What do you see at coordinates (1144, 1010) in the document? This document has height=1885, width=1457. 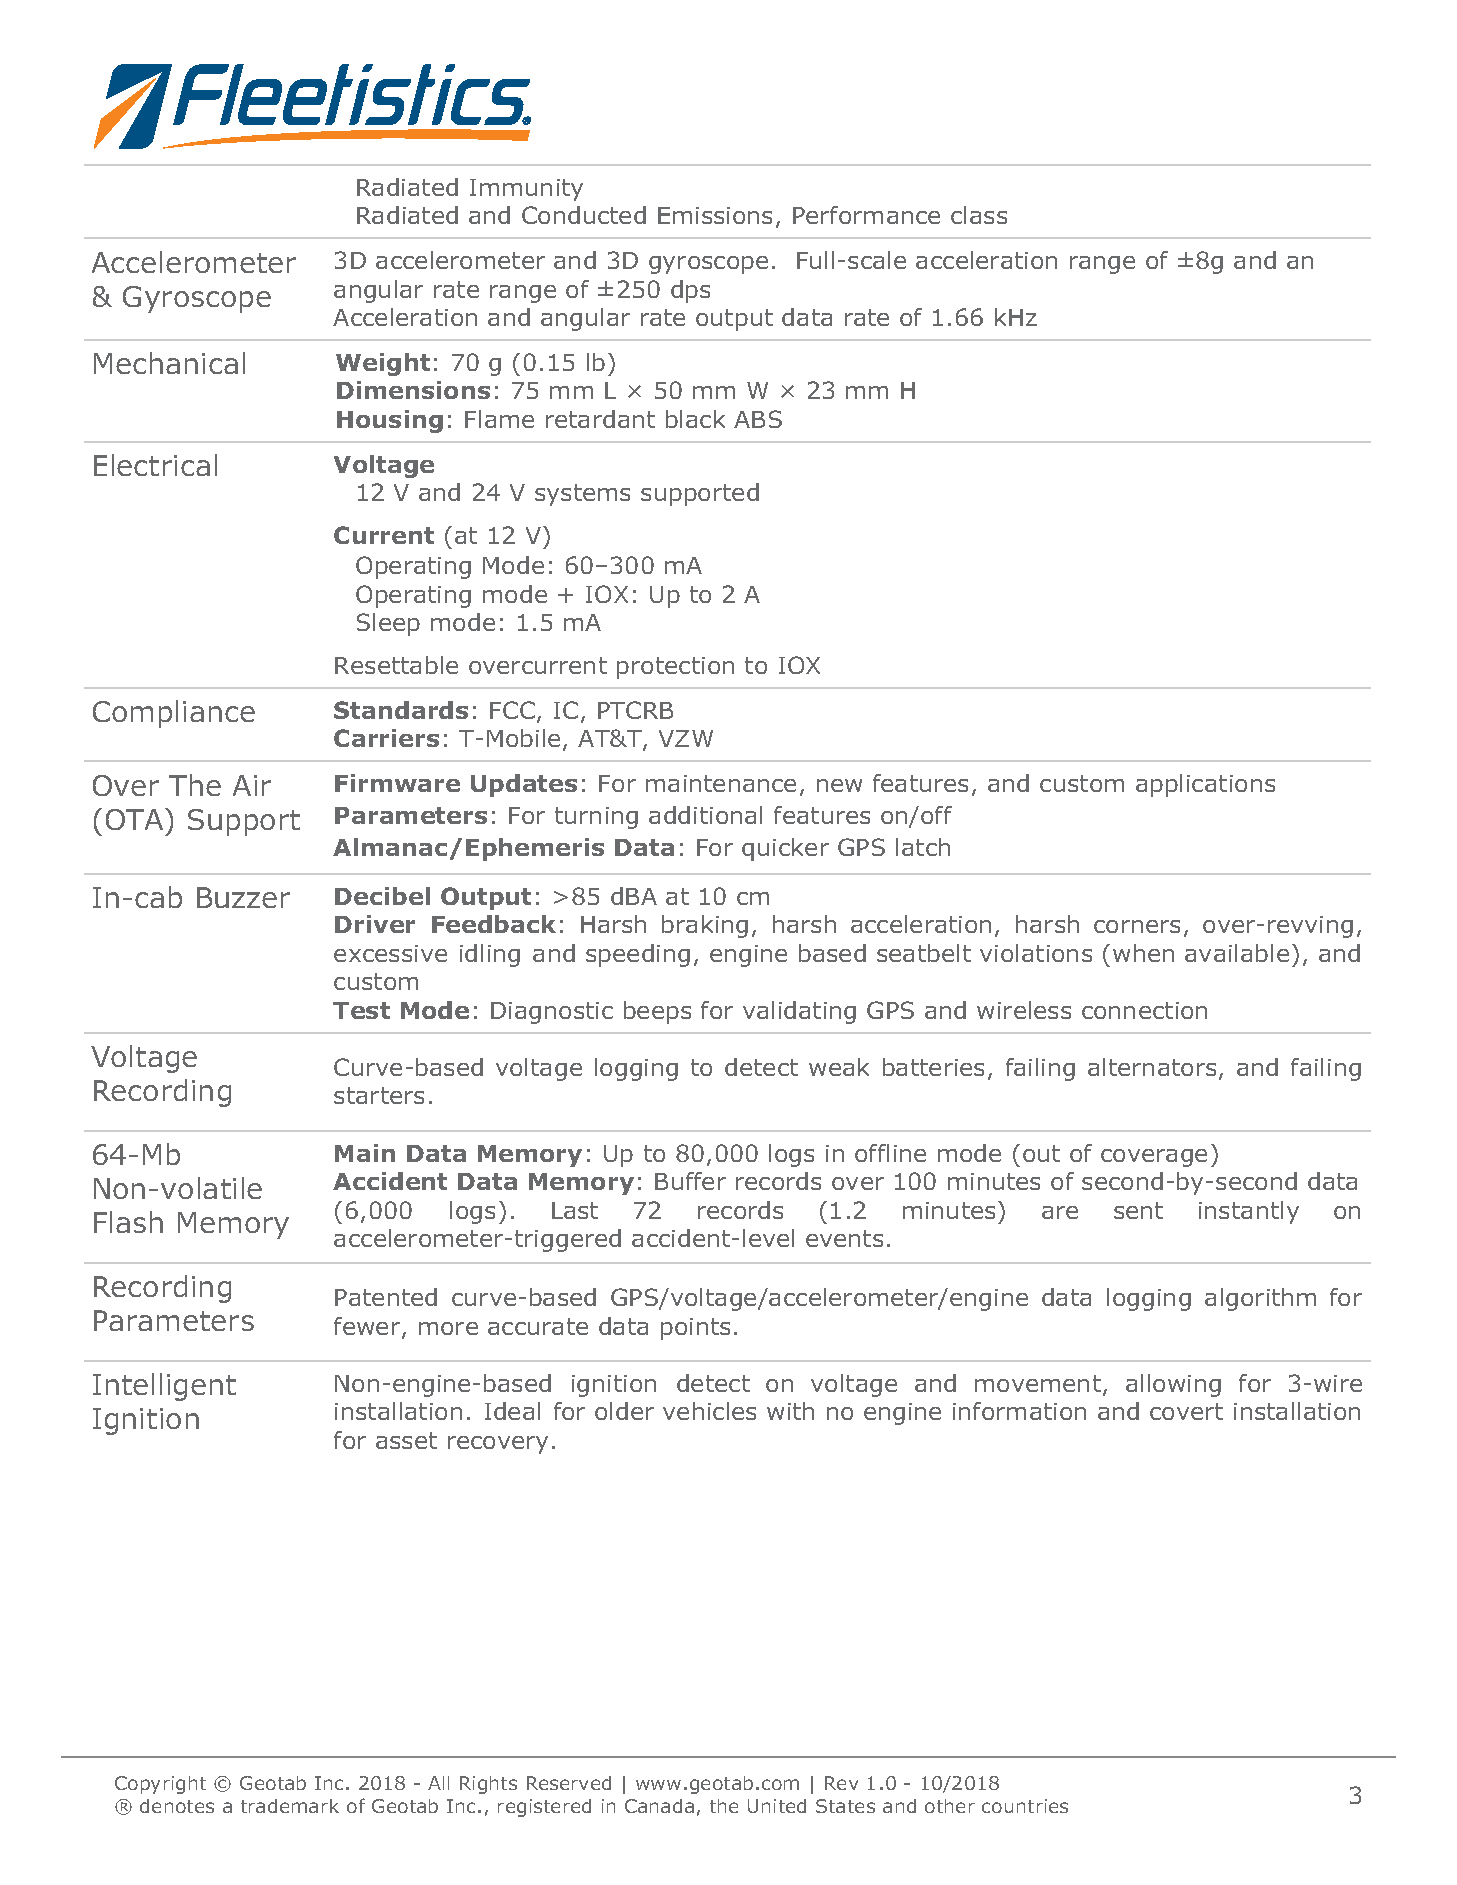 I see `connection` at bounding box center [1144, 1010].
